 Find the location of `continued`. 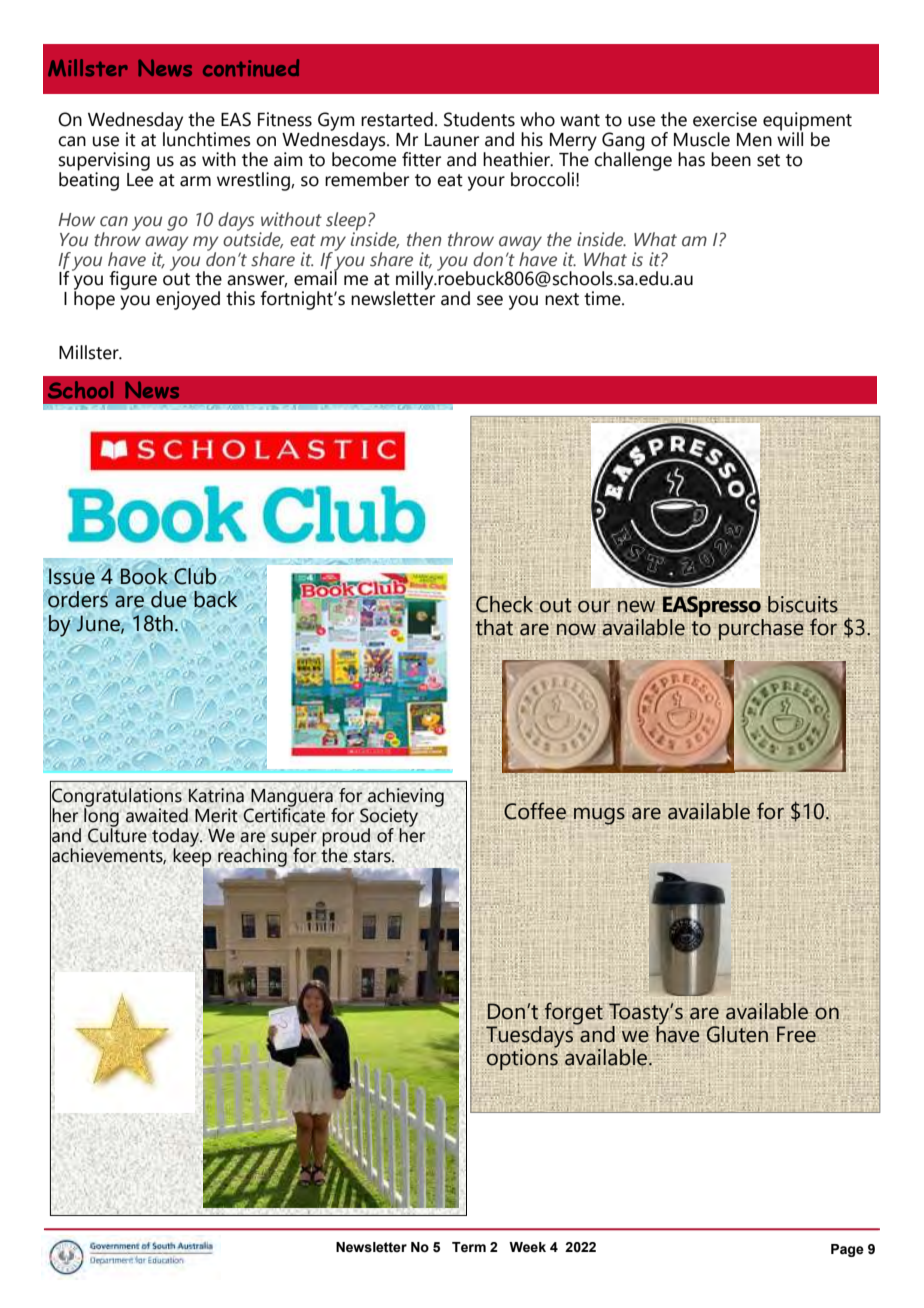

continued is located at coordinates (251, 68).
